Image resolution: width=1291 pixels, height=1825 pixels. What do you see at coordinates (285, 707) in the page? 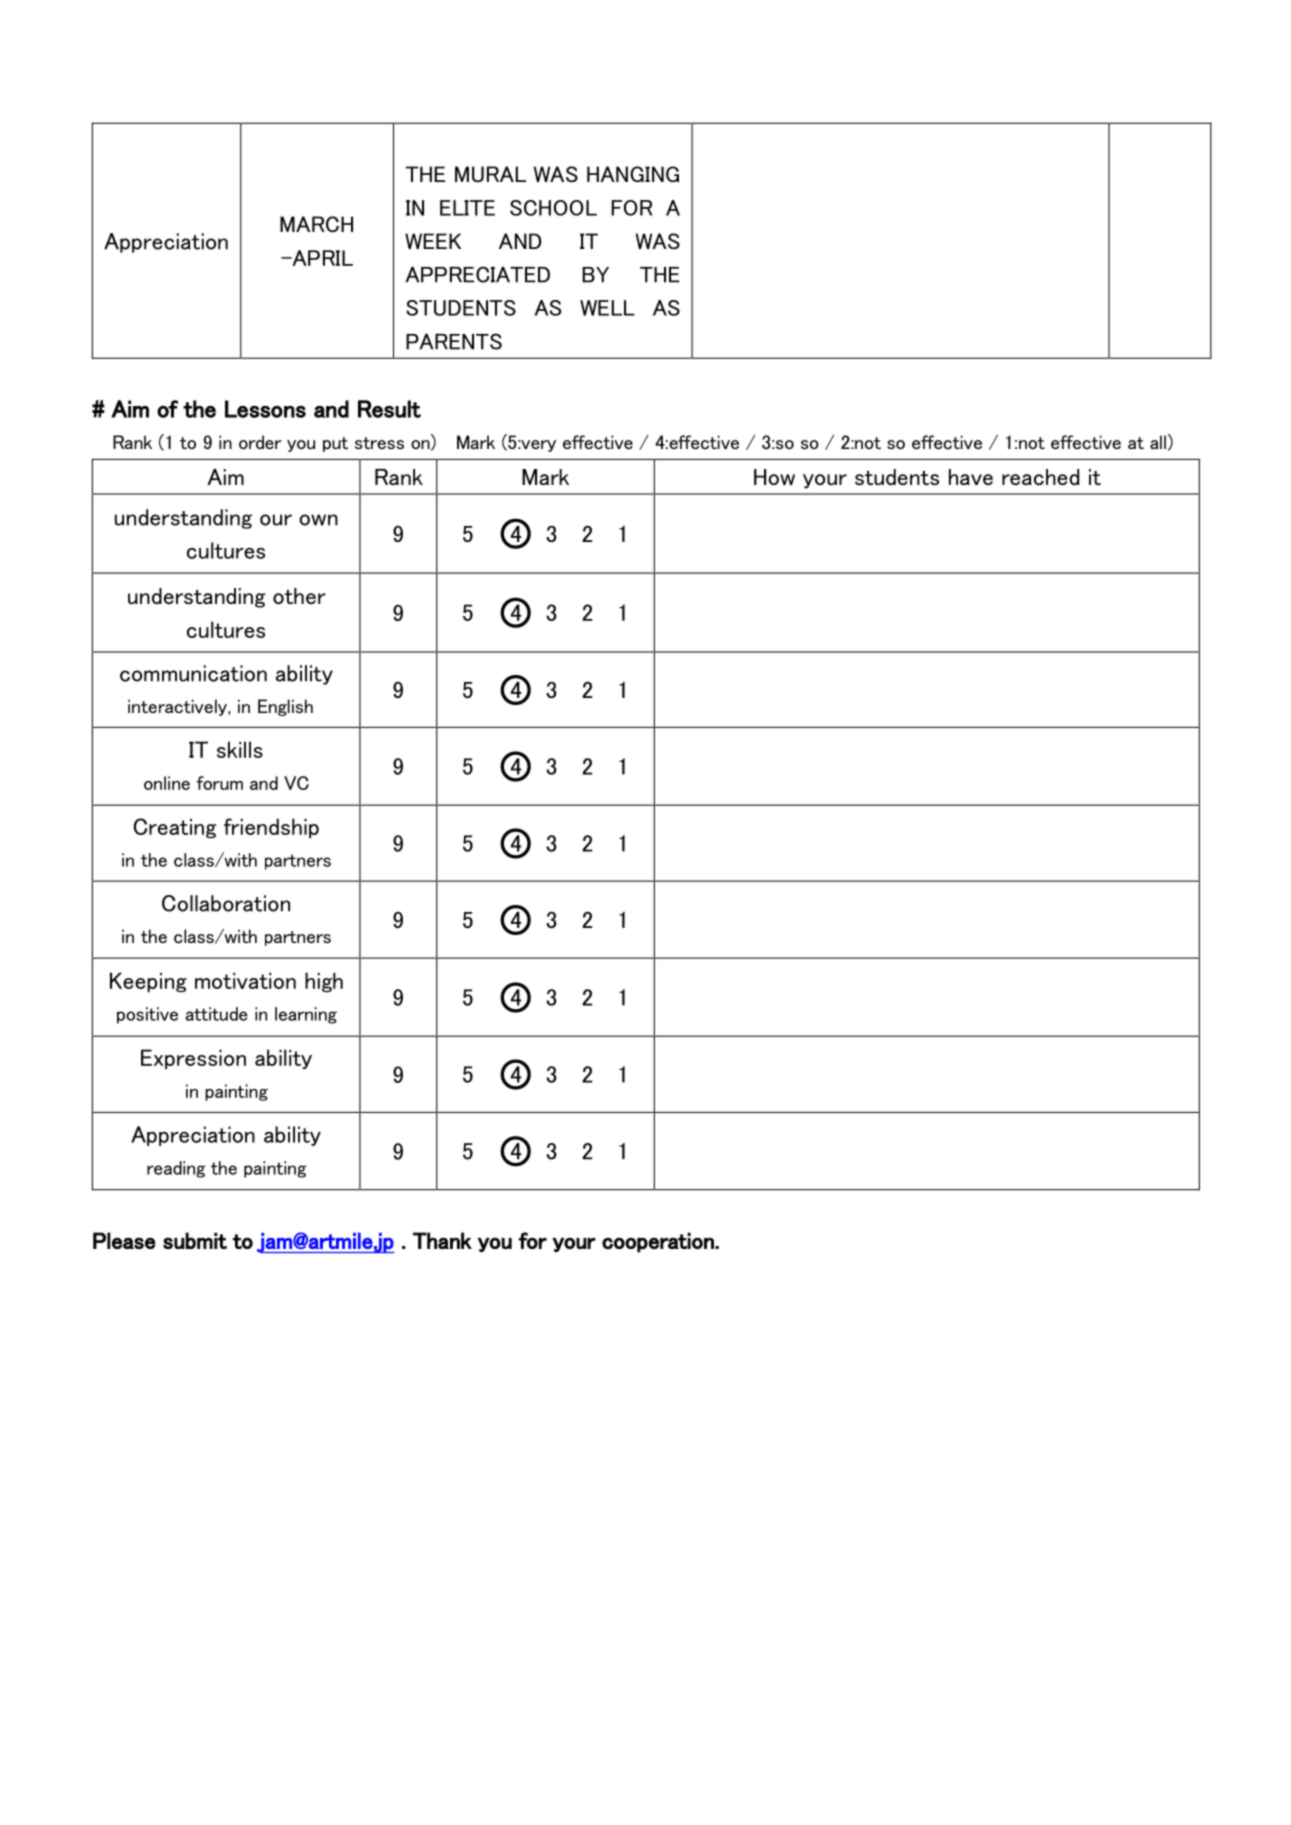
I see `English` at bounding box center [285, 707].
